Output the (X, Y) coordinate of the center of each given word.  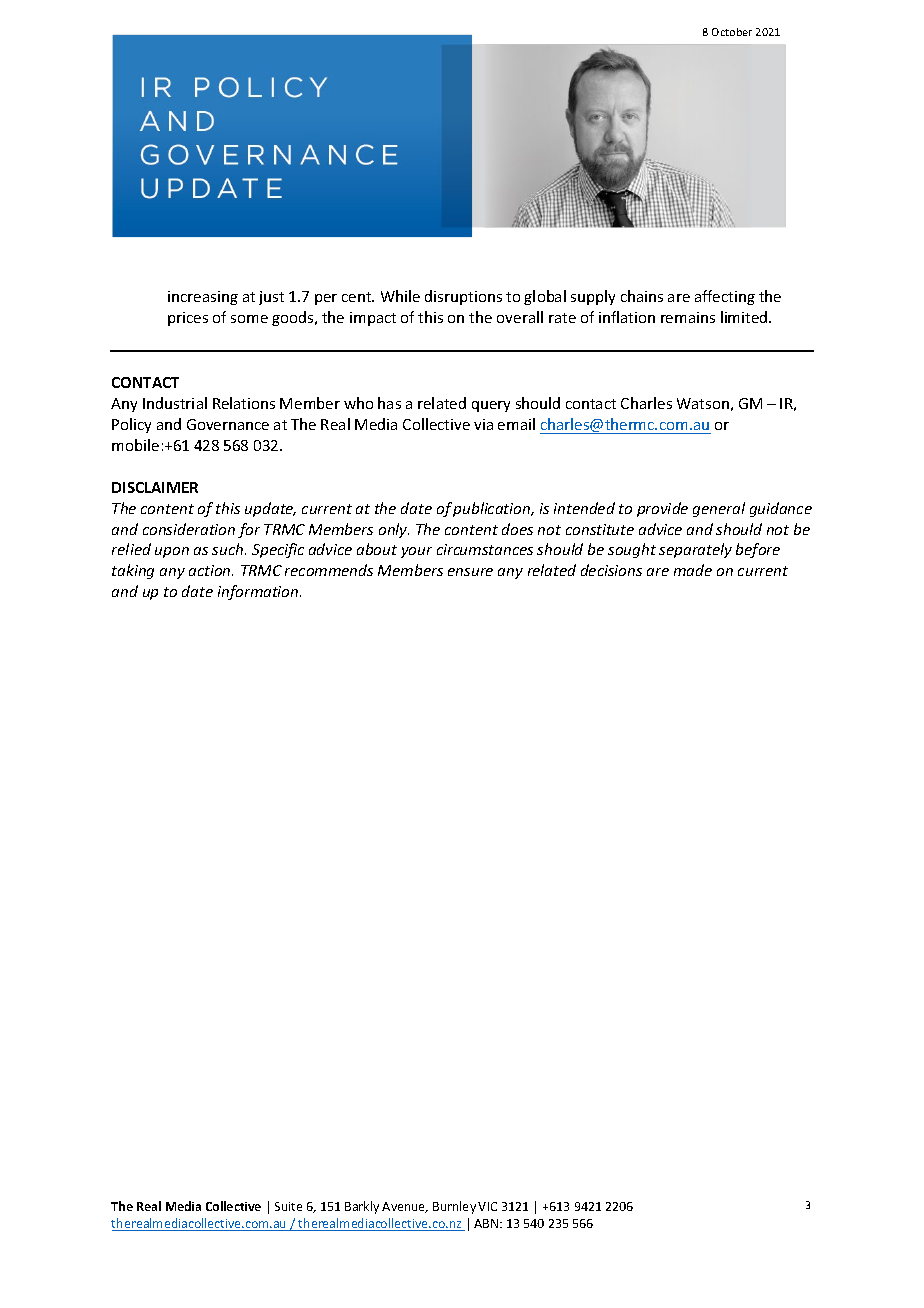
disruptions (463, 297)
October (732, 32)
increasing (203, 298)
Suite (288, 1206)
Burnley (454, 1207)
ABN (487, 1223)
